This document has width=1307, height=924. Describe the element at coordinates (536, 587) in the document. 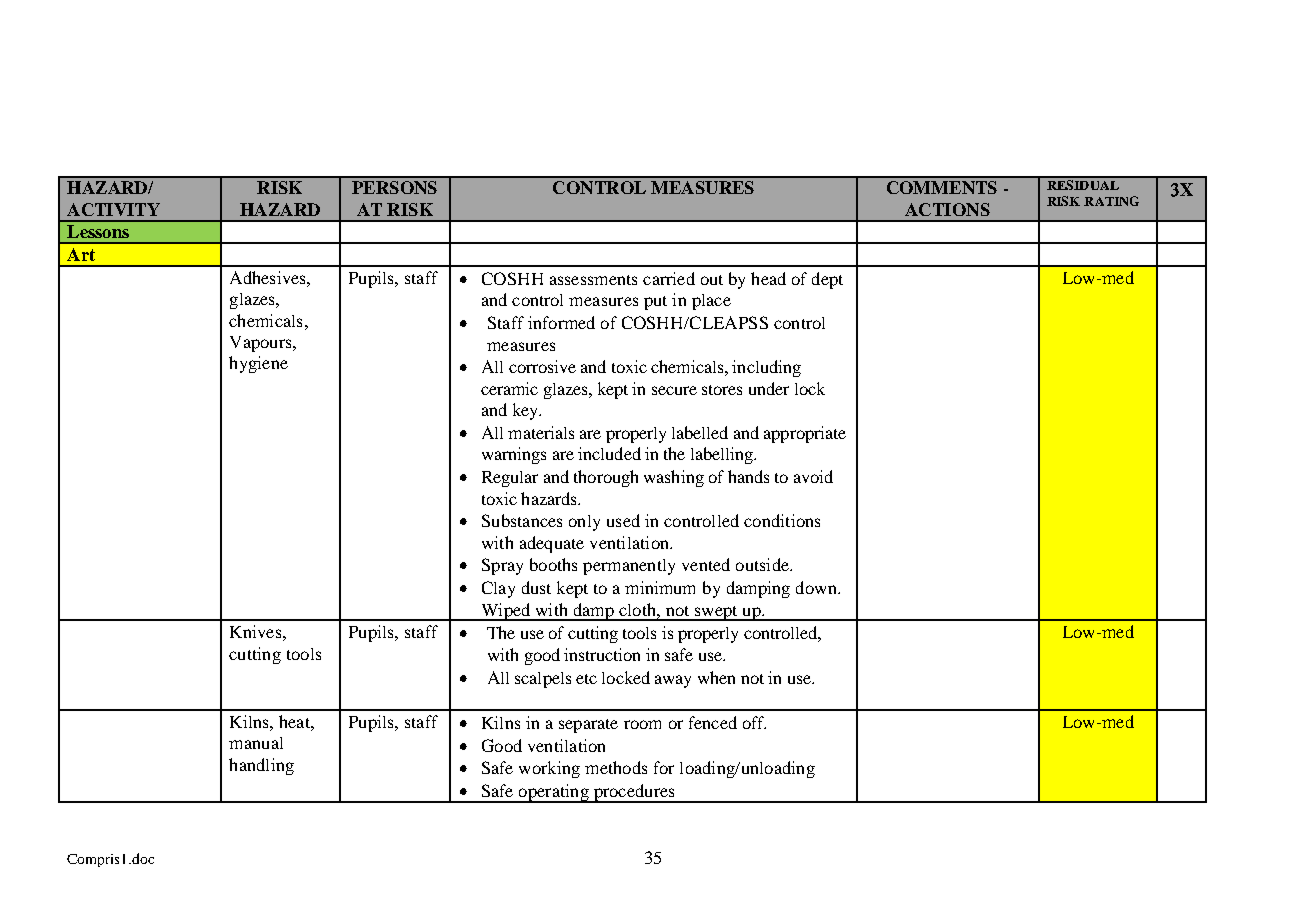

I see `dust` at that location.
